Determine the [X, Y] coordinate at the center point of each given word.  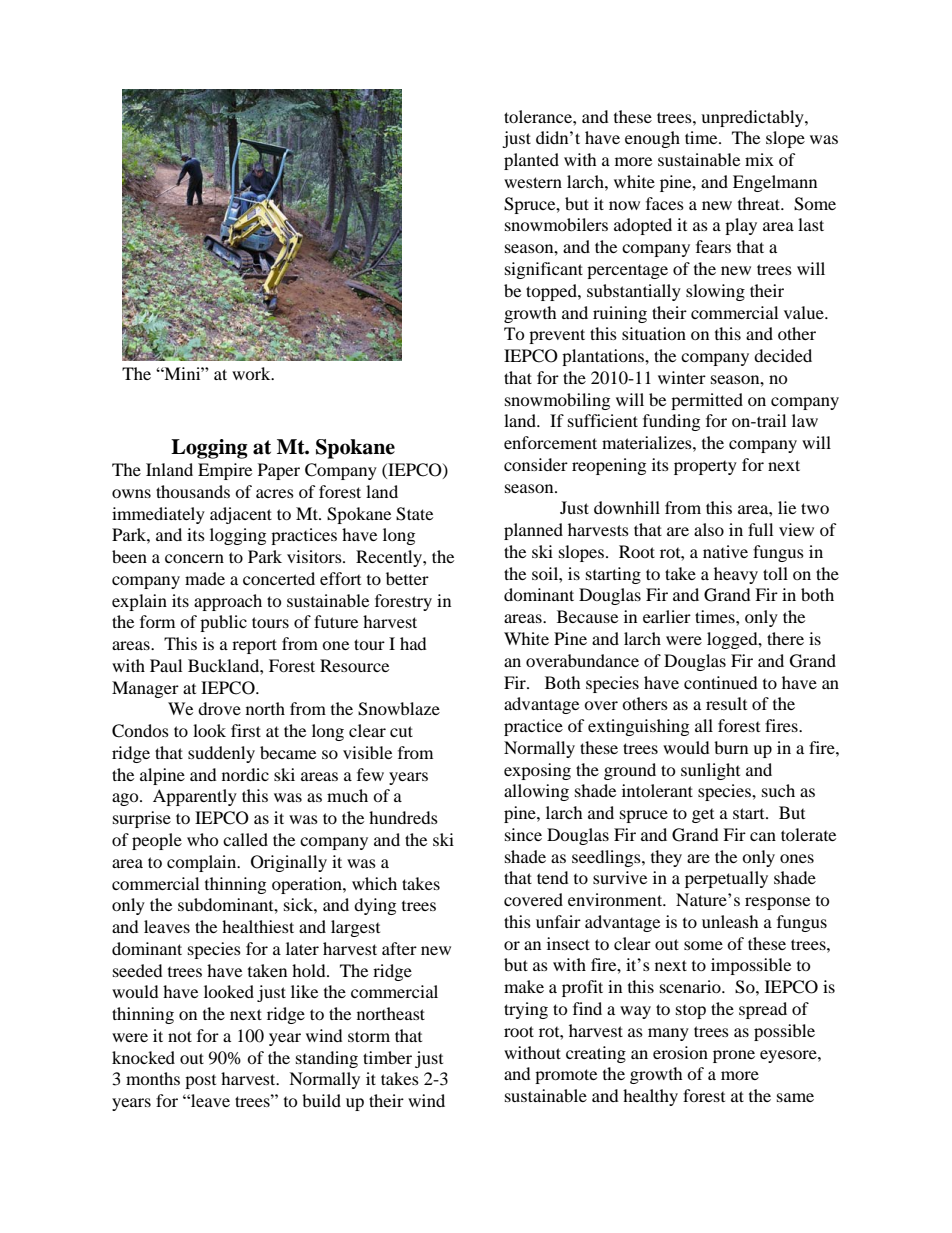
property [705, 468]
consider [536, 464]
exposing [537, 771]
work [252, 373]
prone [734, 1056]
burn [731, 747]
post [200, 1082]
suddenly [221, 754]
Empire [225, 471]
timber [387, 1057]
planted [531, 161]
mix [759, 159]
